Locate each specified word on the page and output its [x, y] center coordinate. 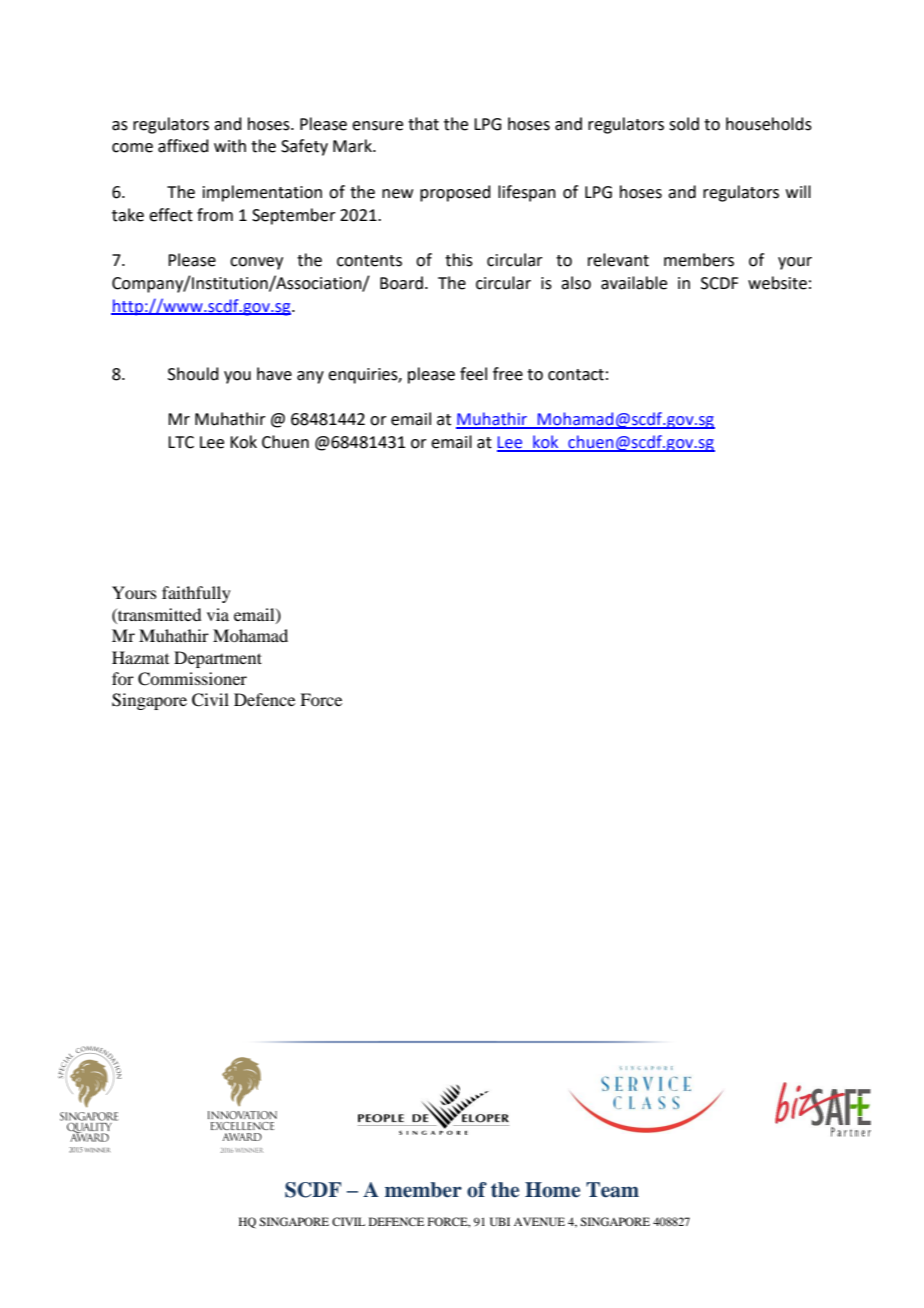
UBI [500, 1221]
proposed [455, 193]
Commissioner [192, 679]
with [230, 146]
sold [684, 124]
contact [576, 375]
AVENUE [539, 1221]
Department [218, 659]
